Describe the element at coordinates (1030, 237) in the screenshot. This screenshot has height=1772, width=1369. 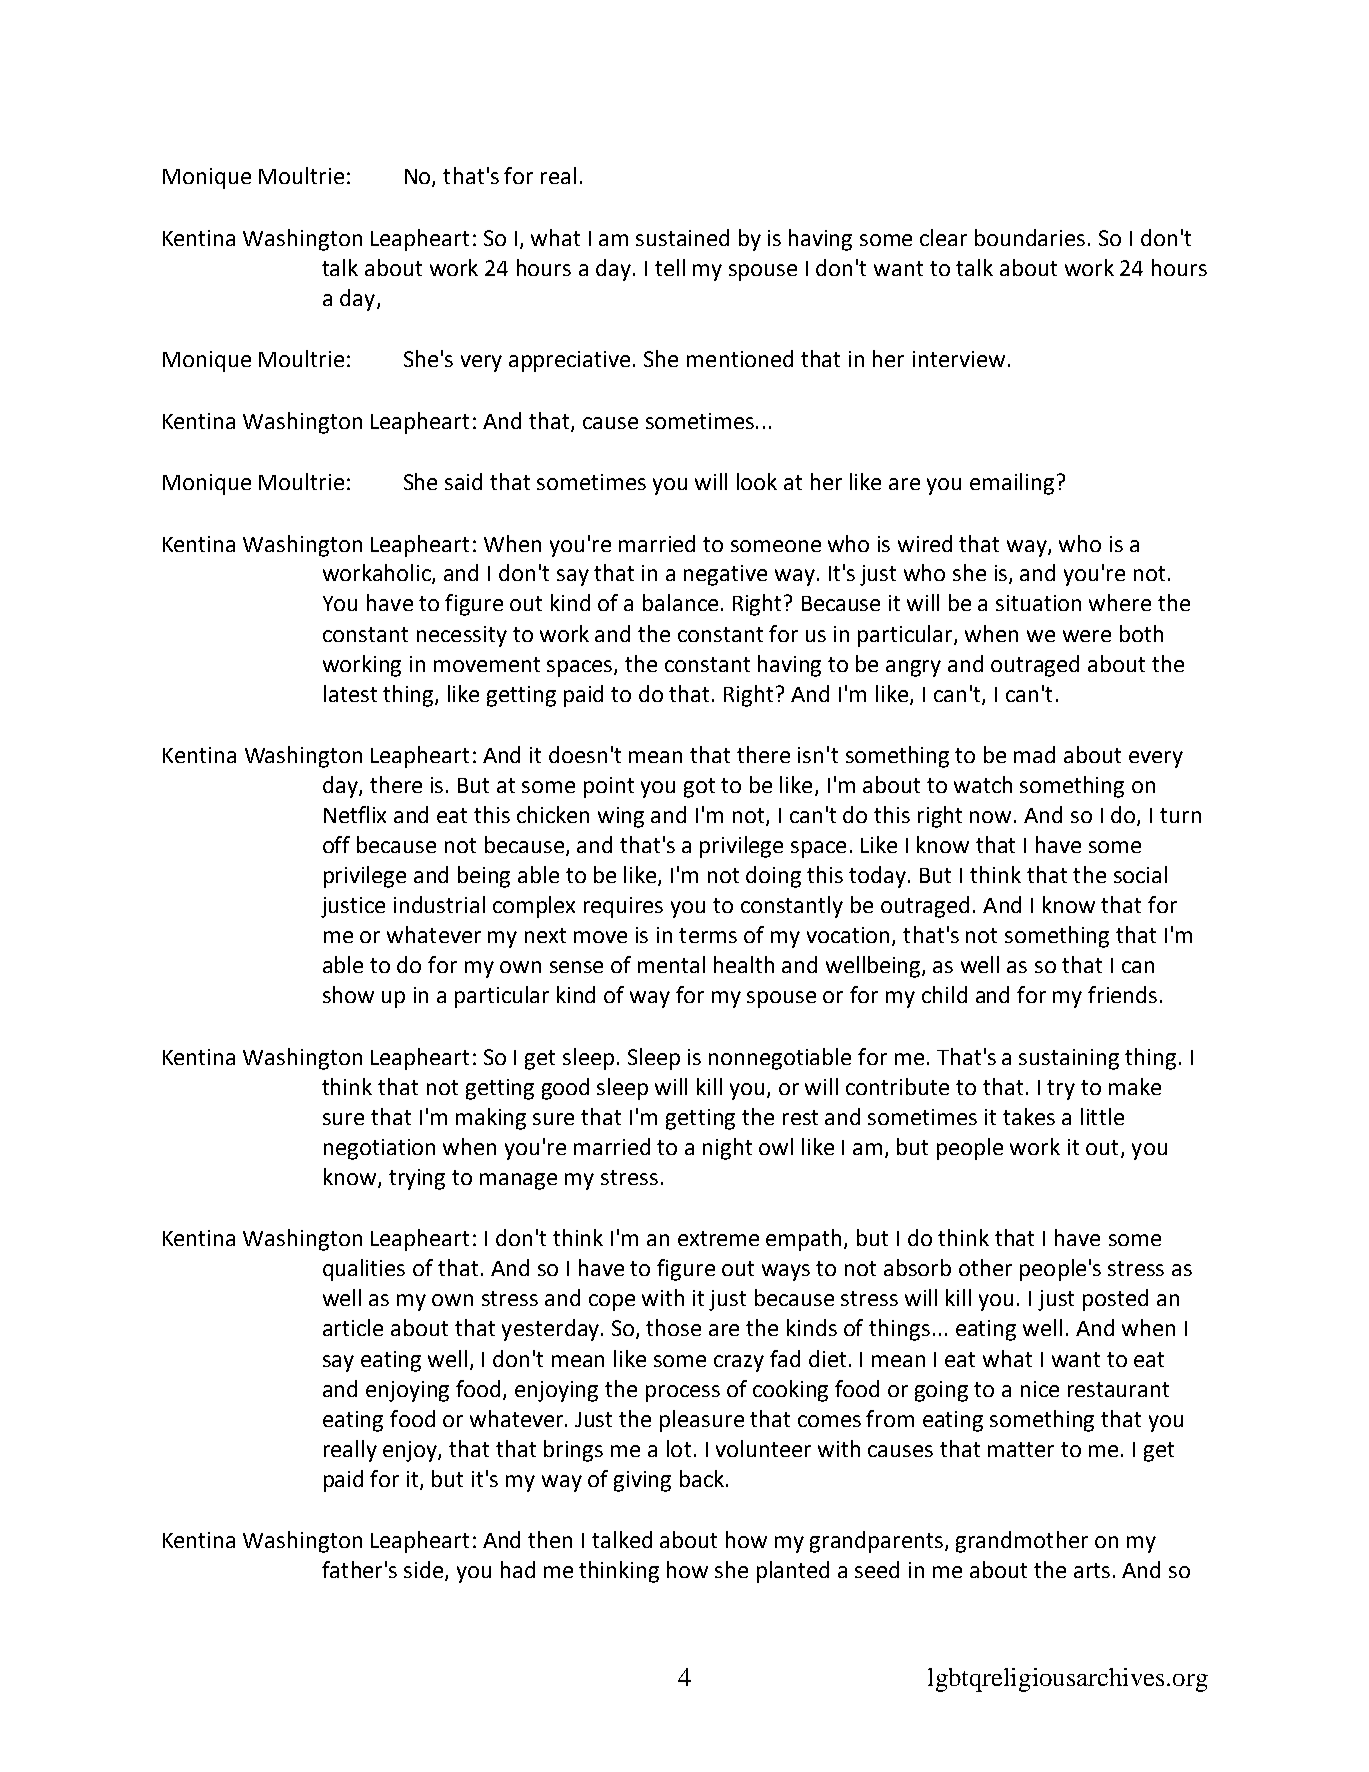
I see `boundaries` at that location.
